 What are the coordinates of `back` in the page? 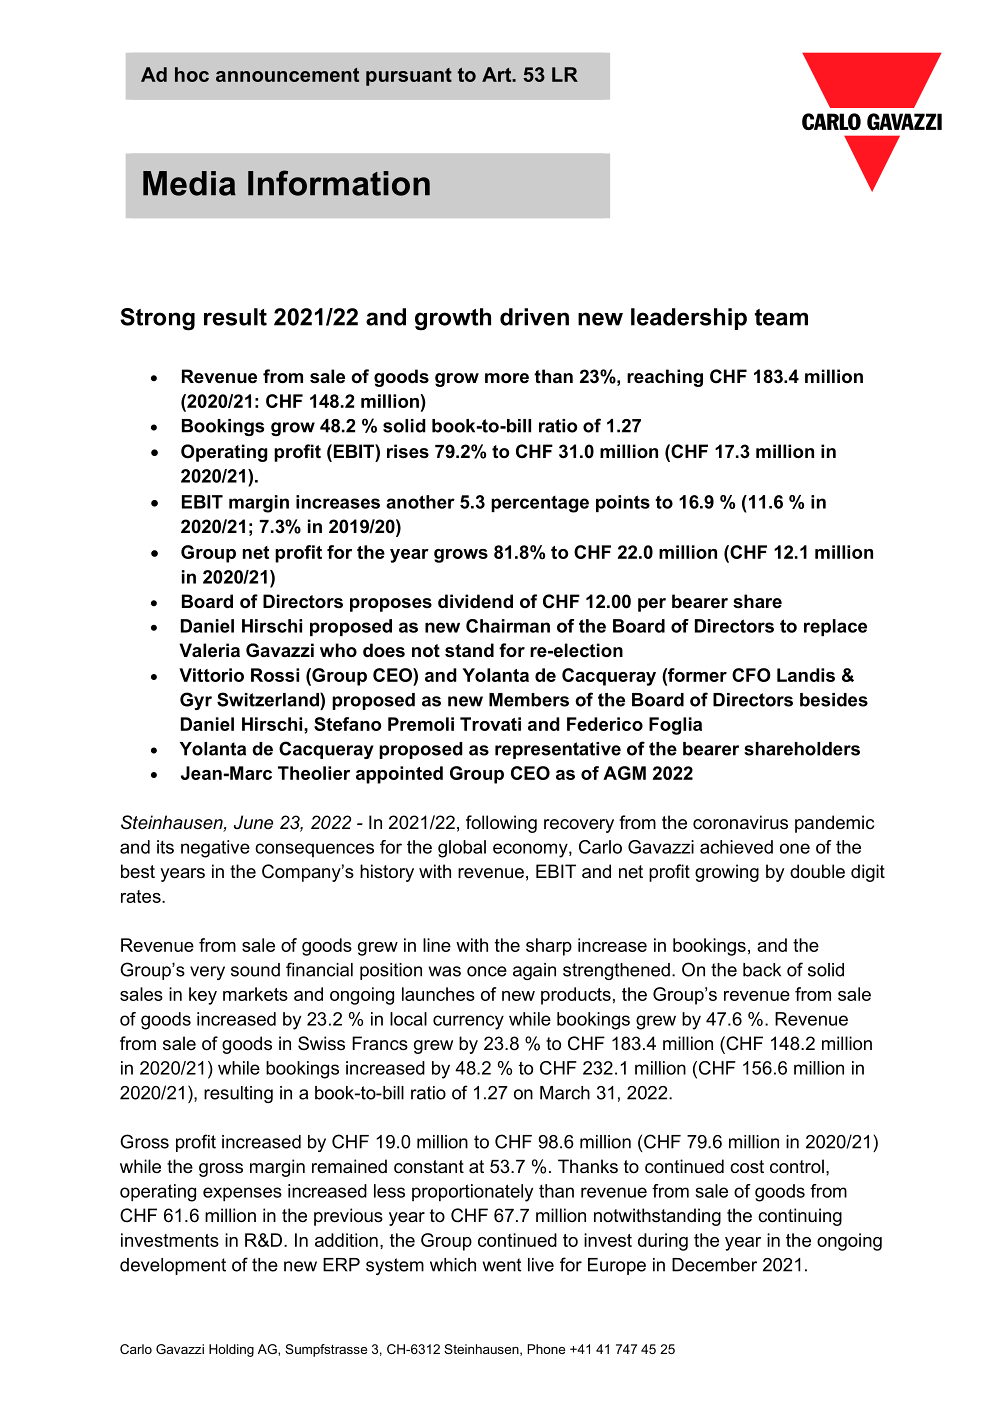 It's located at (762, 970).
